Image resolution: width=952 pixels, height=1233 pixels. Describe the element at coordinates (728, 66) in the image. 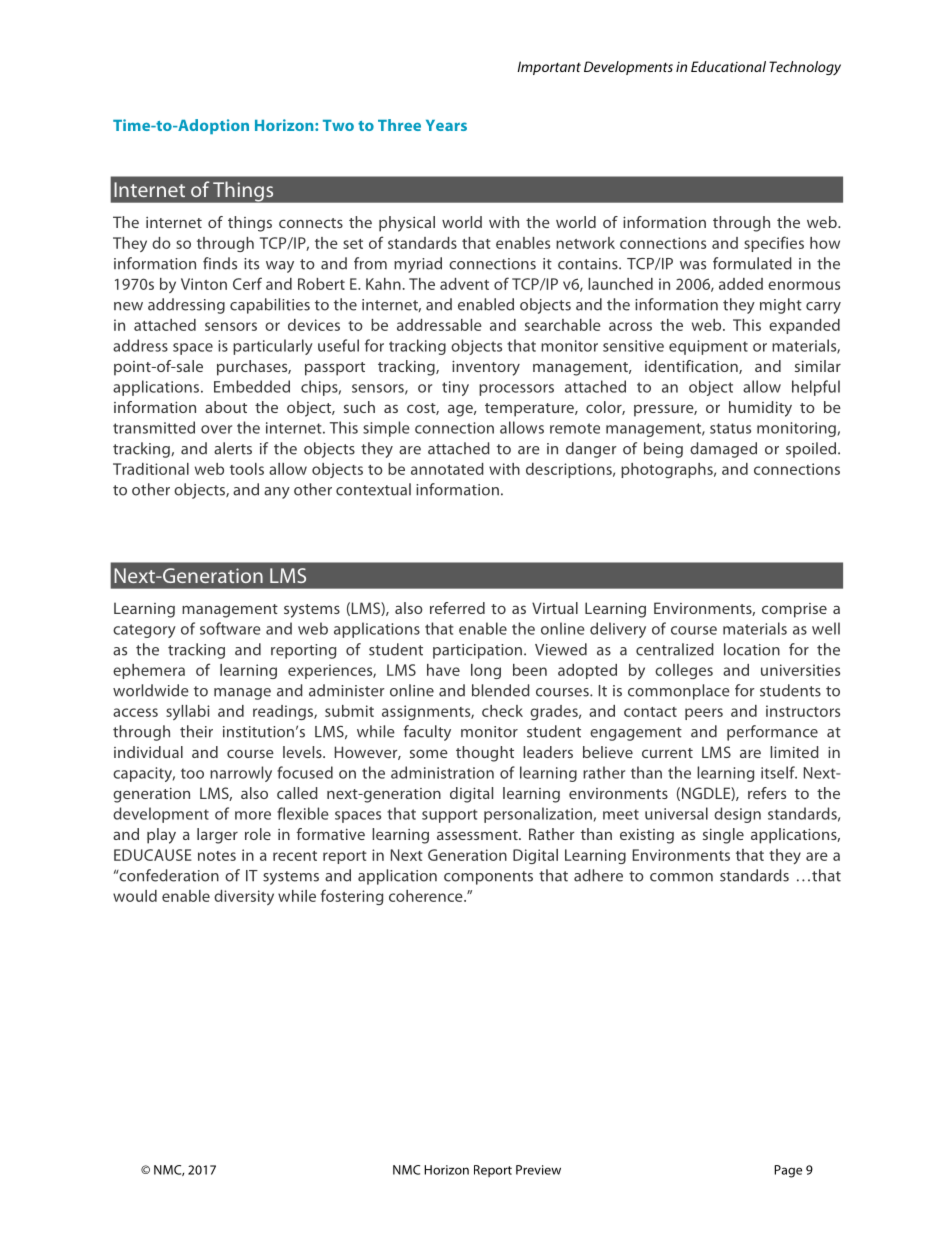

I see `Educational` at that location.
